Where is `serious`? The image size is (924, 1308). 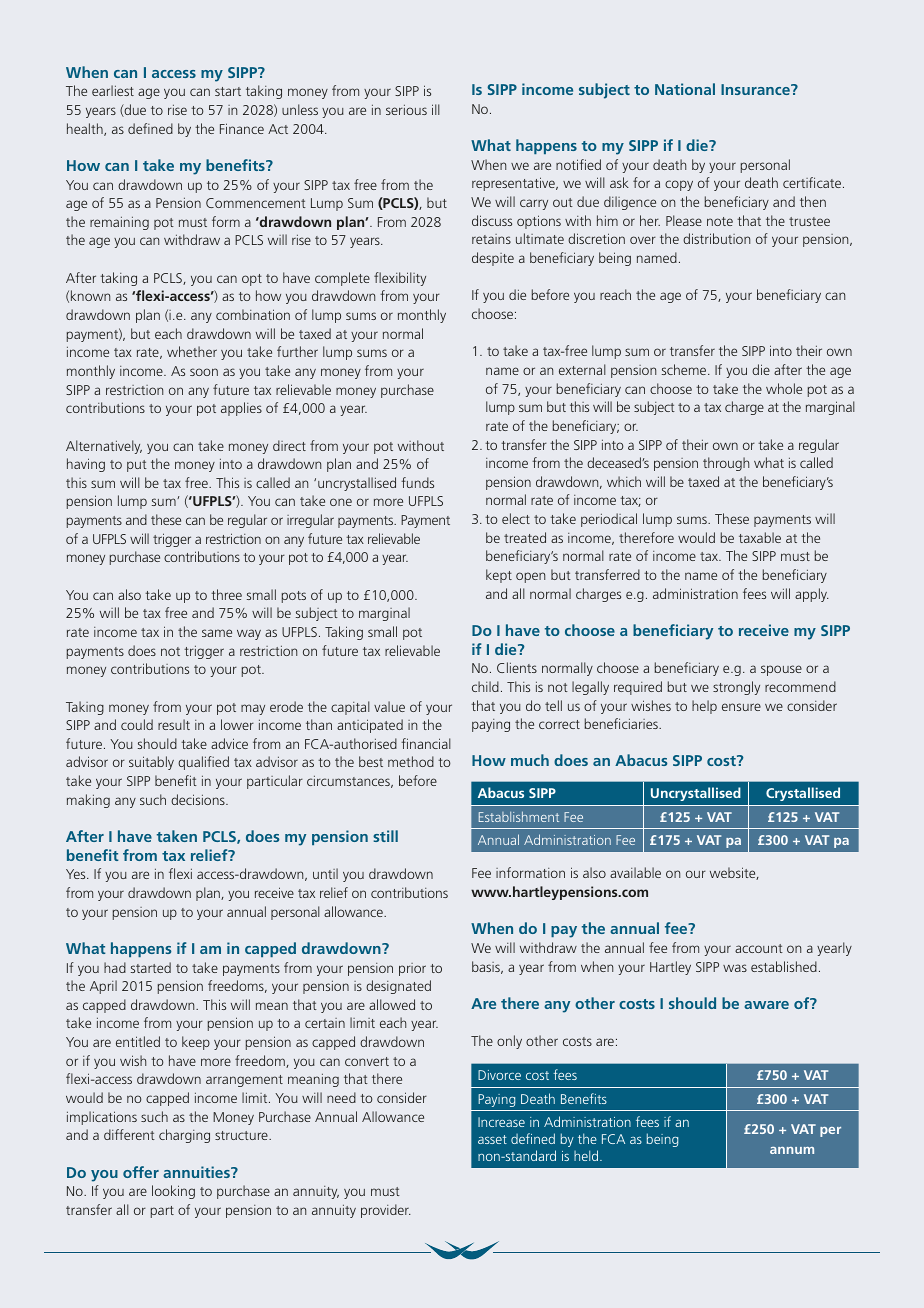
serious is located at coordinates (406, 109).
